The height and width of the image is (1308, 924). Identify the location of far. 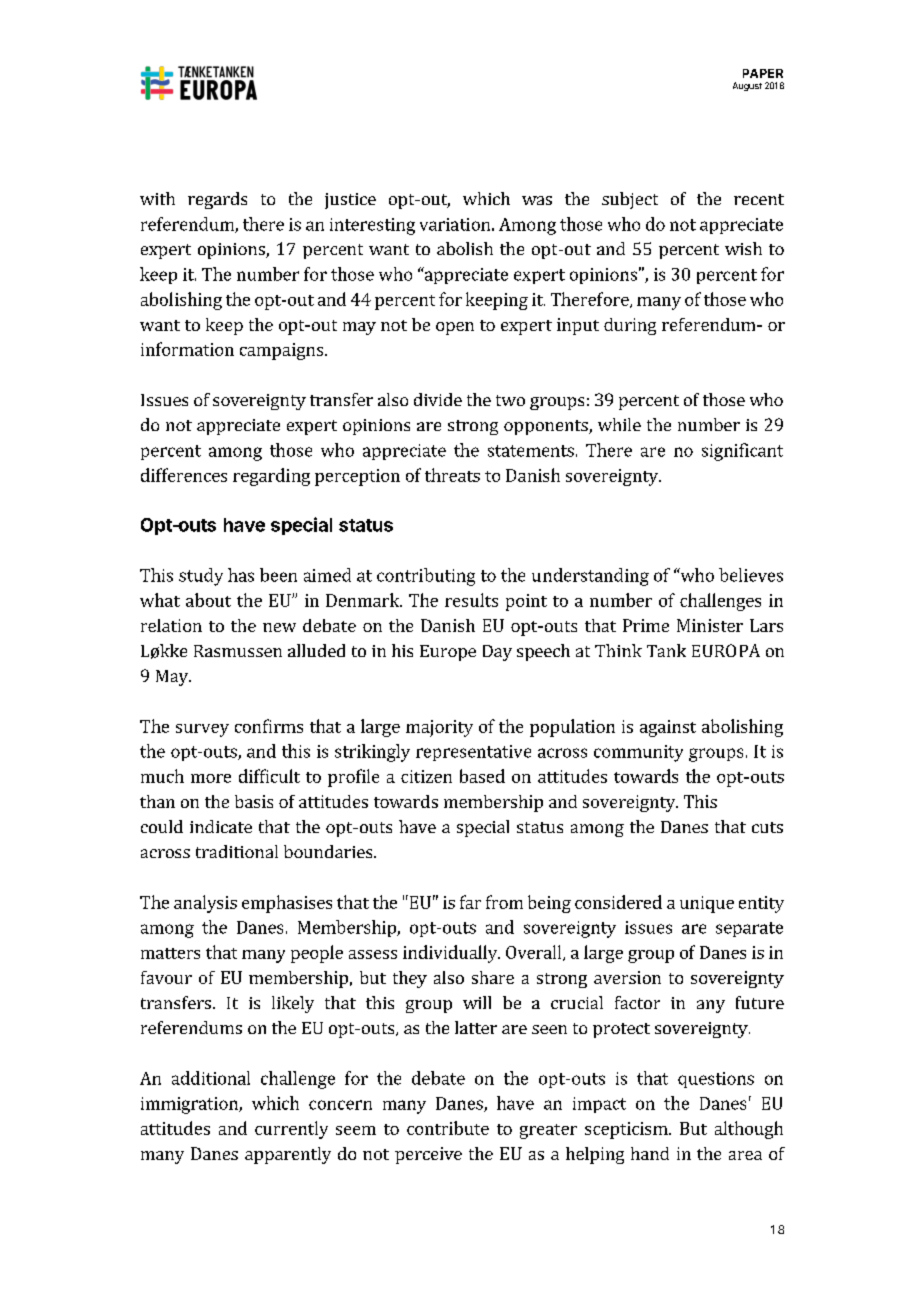
(470, 902).
